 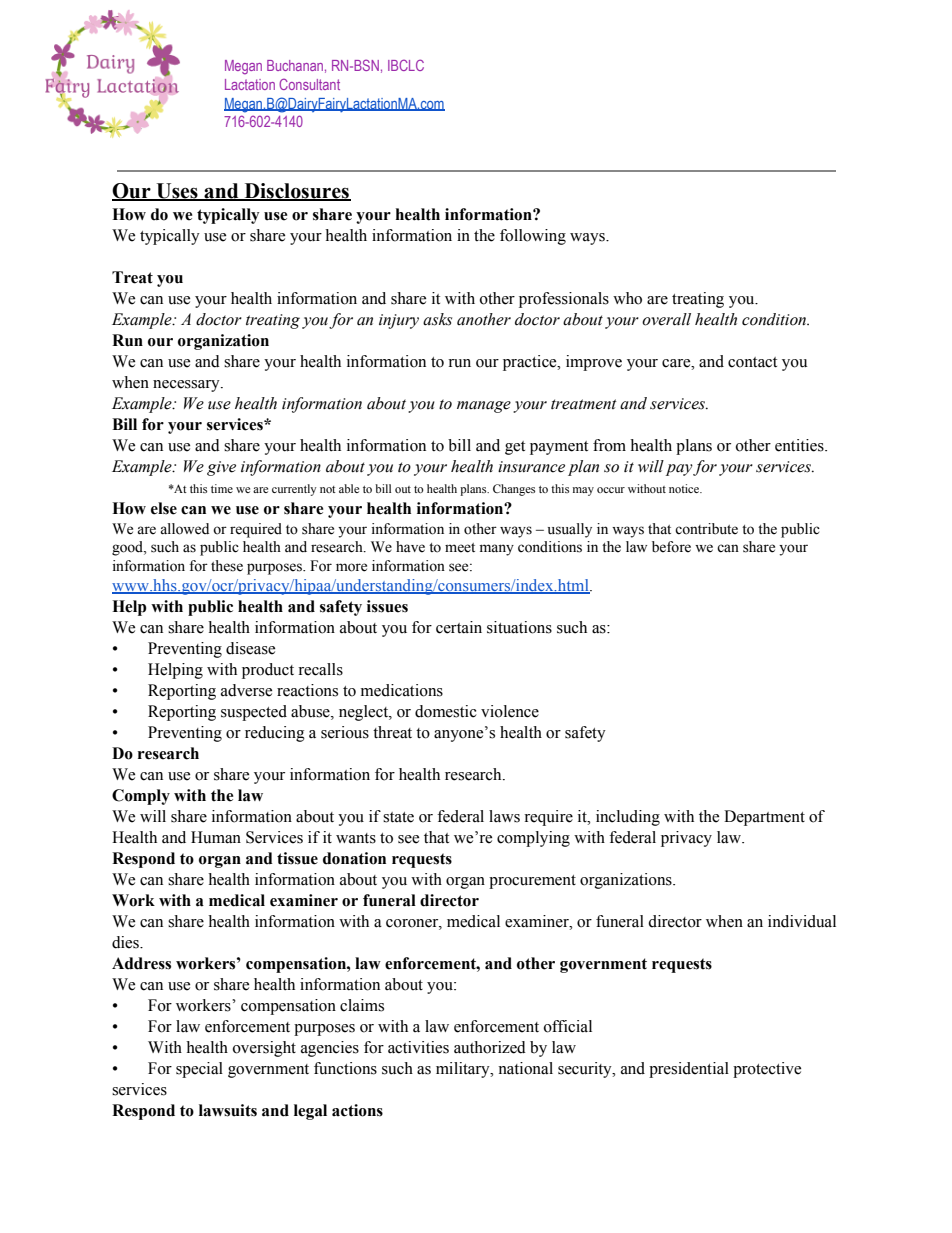 What do you see at coordinates (459, 627) in the page?
I see `certain` at bounding box center [459, 627].
